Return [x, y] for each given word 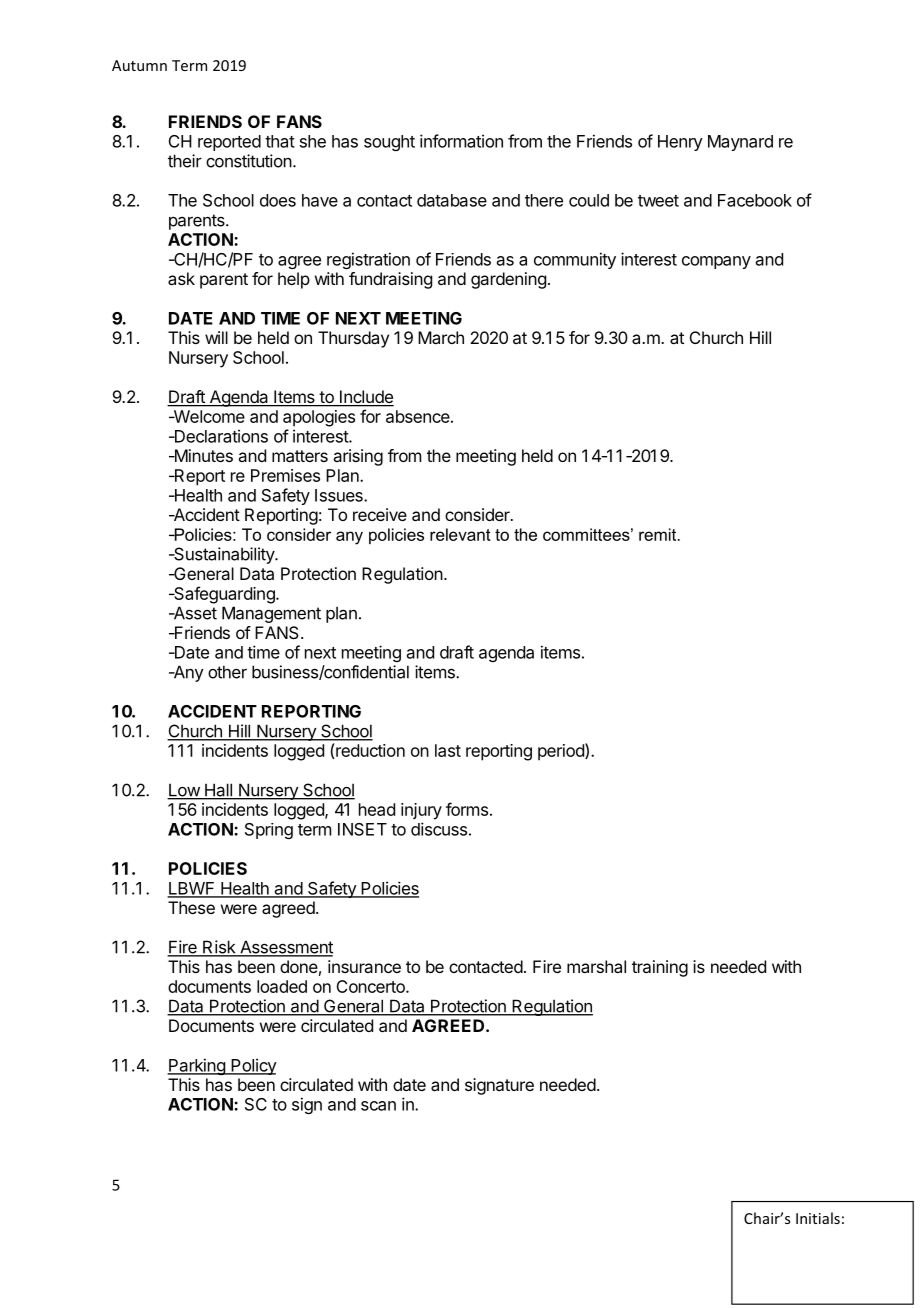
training [660, 968]
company [716, 262]
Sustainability [224, 555]
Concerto [371, 986]
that [280, 141]
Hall [218, 791]
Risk [219, 948]
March [441, 337]
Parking [197, 1066]
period [562, 752]
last [448, 750]
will [216, 337]
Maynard [740, 143]
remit [659, 534]
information [461, 141]
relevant [460, 534]
